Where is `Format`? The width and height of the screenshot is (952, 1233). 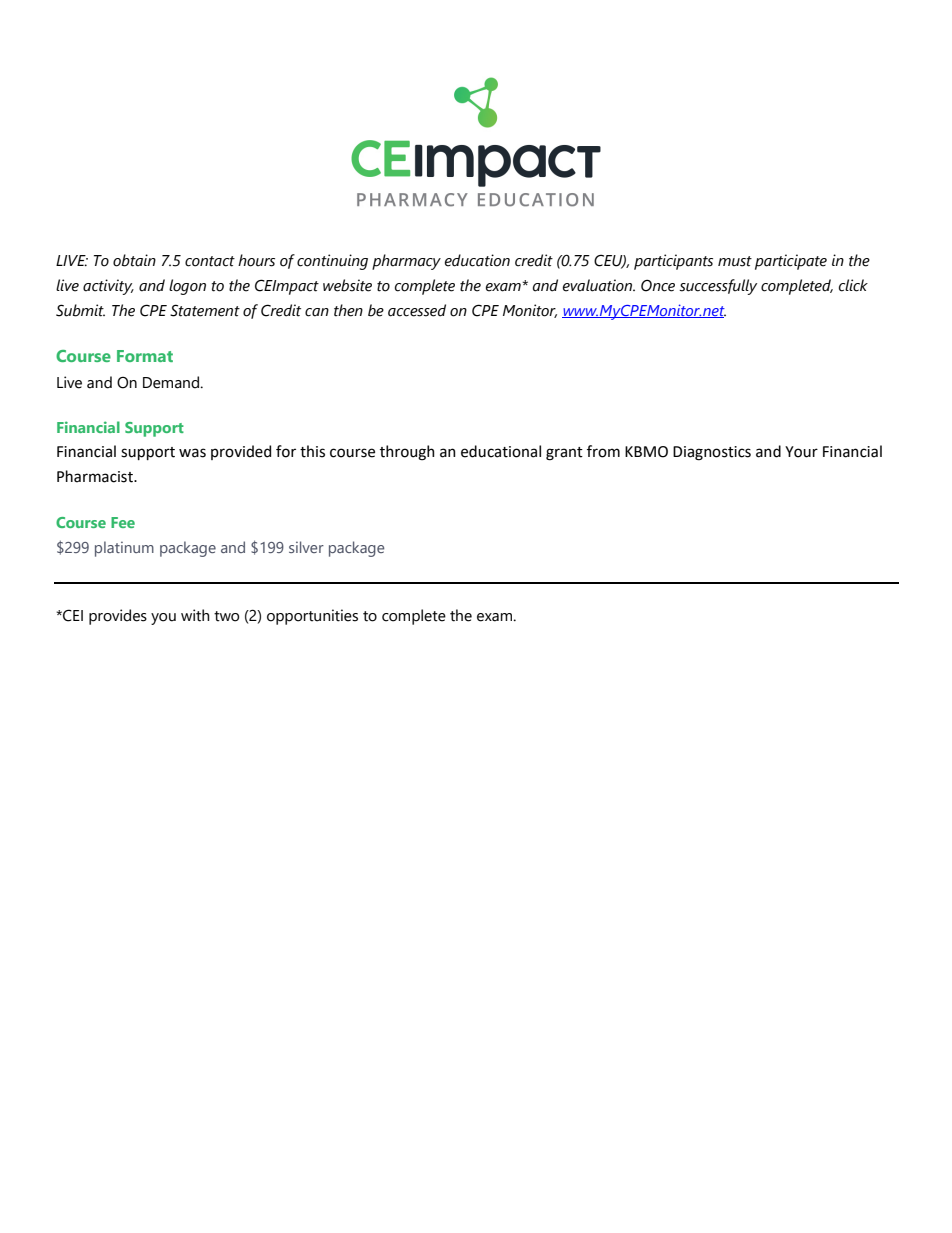
Format is located at coordinates (145, 356).
